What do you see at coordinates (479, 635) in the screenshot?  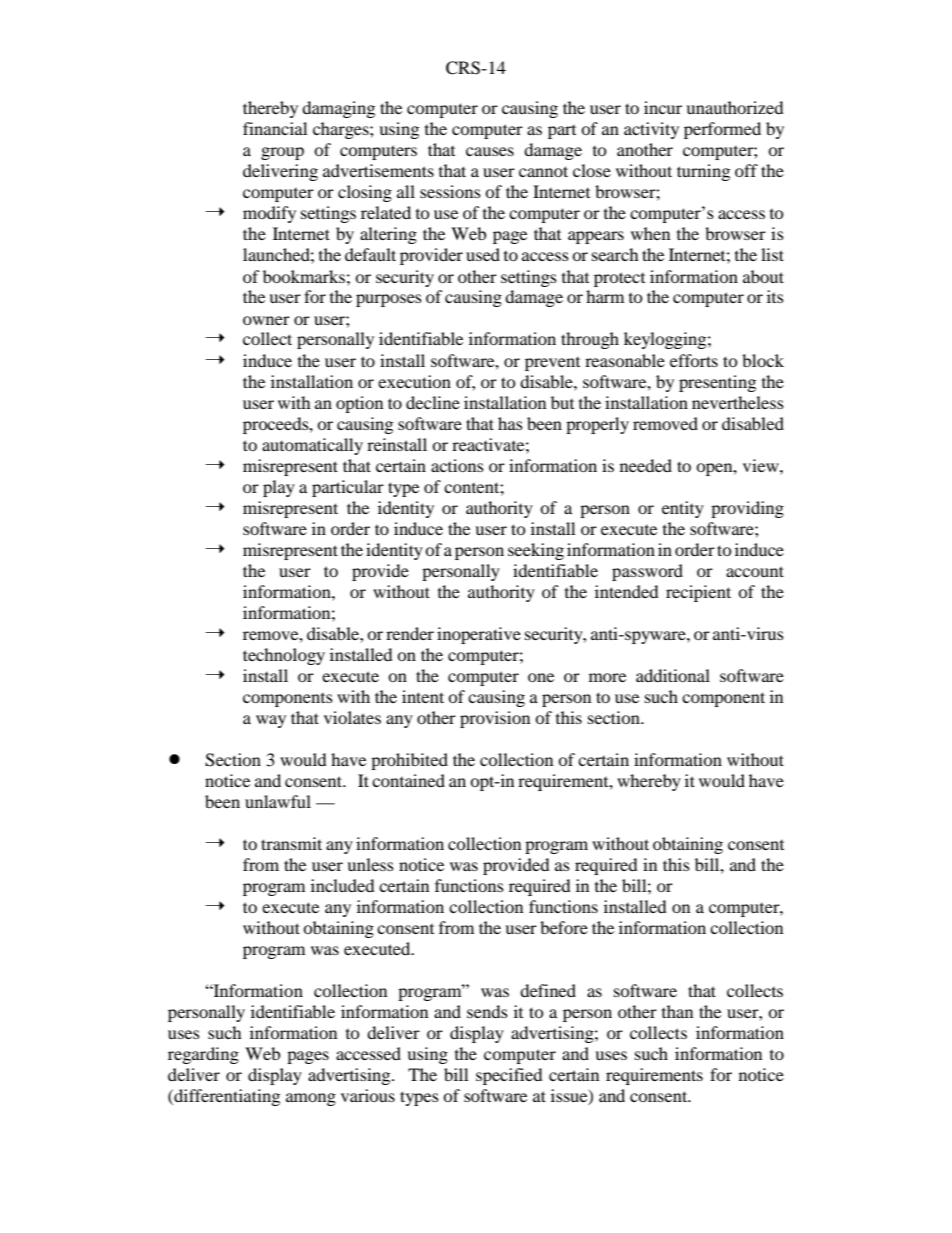 I see `inoperative` at bounding box center [479, 635].
